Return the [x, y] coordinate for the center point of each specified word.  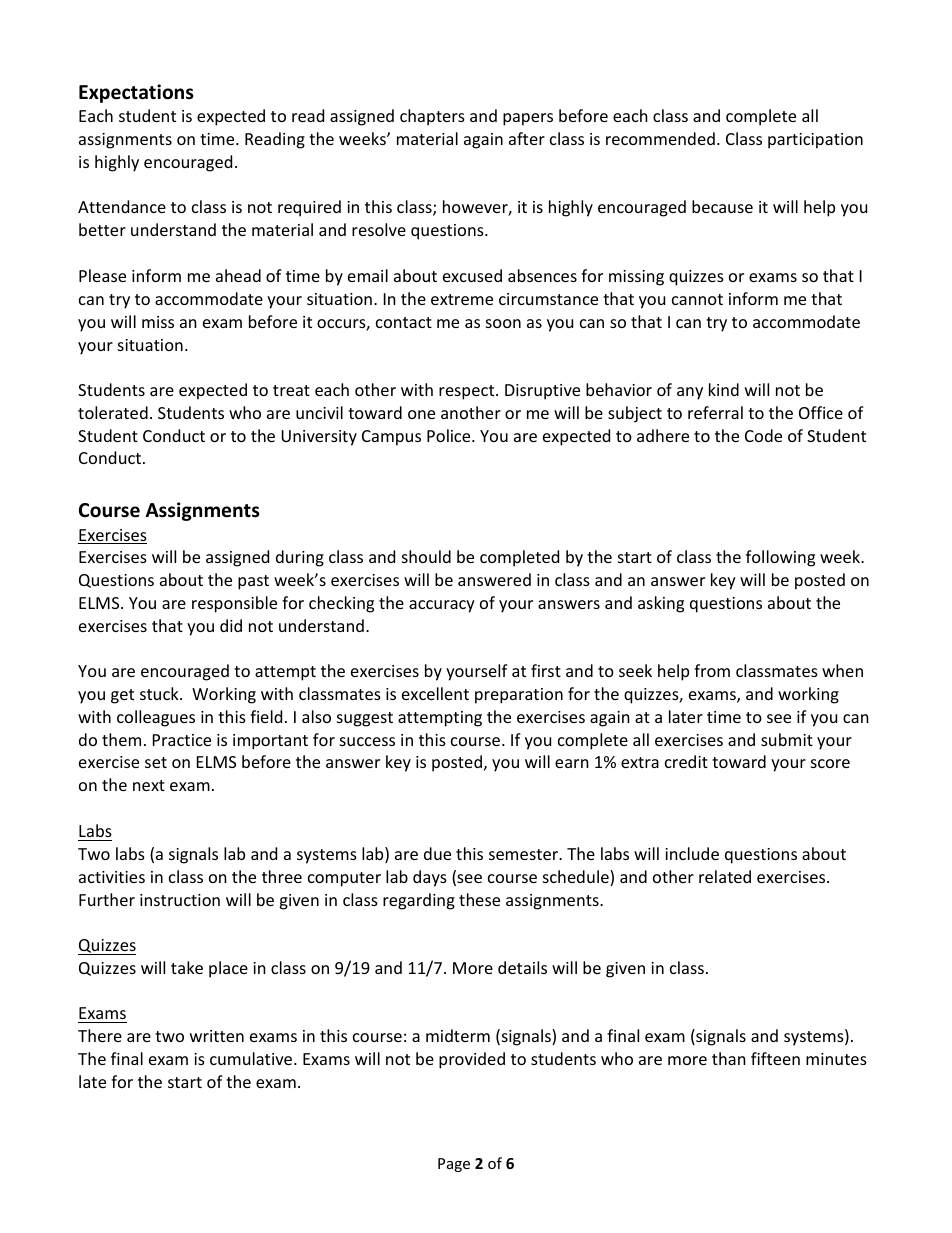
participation [815, 141]
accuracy [442, 606]
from [712, 670]
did [231, 625]
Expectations [136, 93]
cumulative [252, 1058]
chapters [432, 117]
